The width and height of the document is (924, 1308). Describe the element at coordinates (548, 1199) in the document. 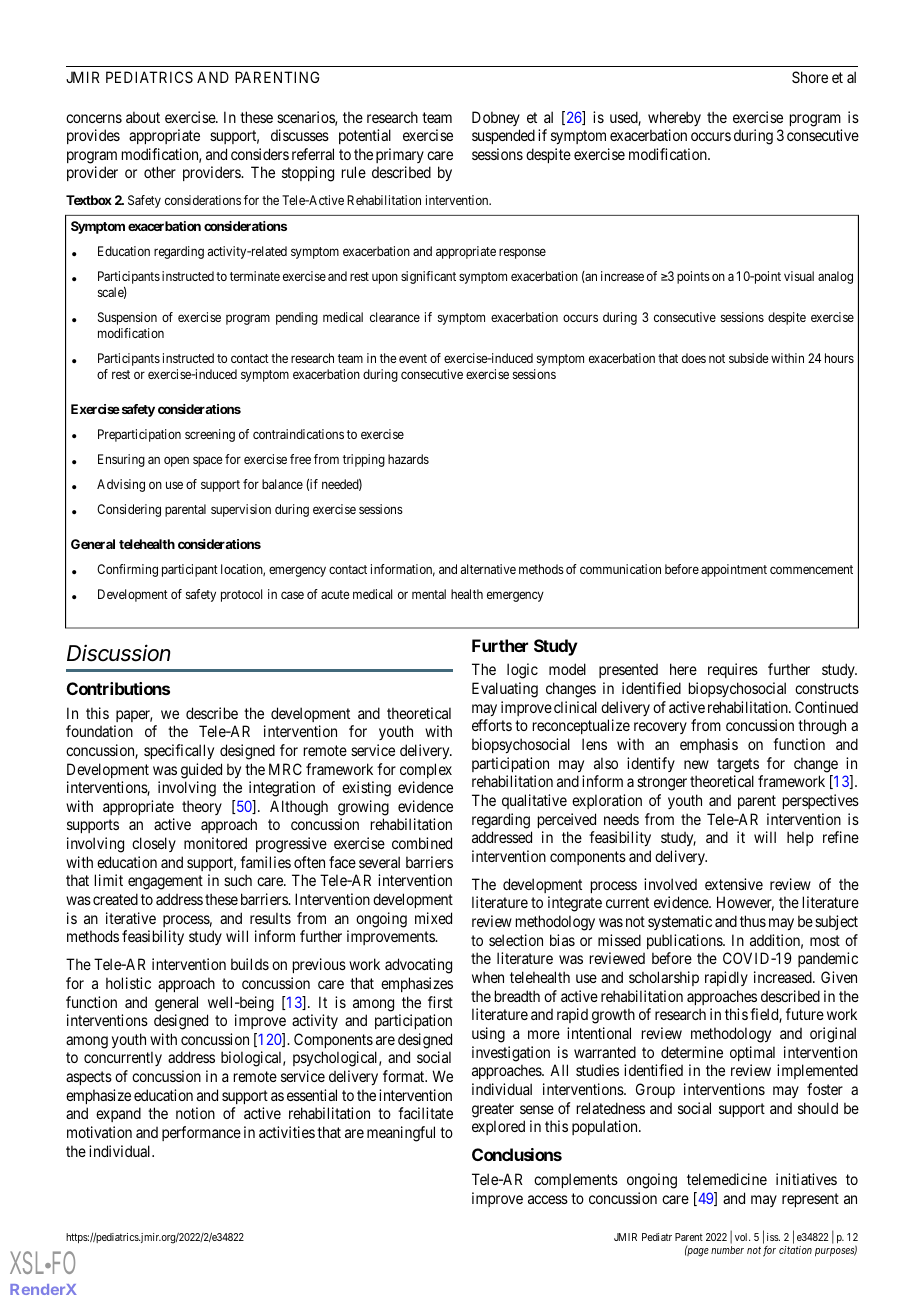

I see `access` at that location.
